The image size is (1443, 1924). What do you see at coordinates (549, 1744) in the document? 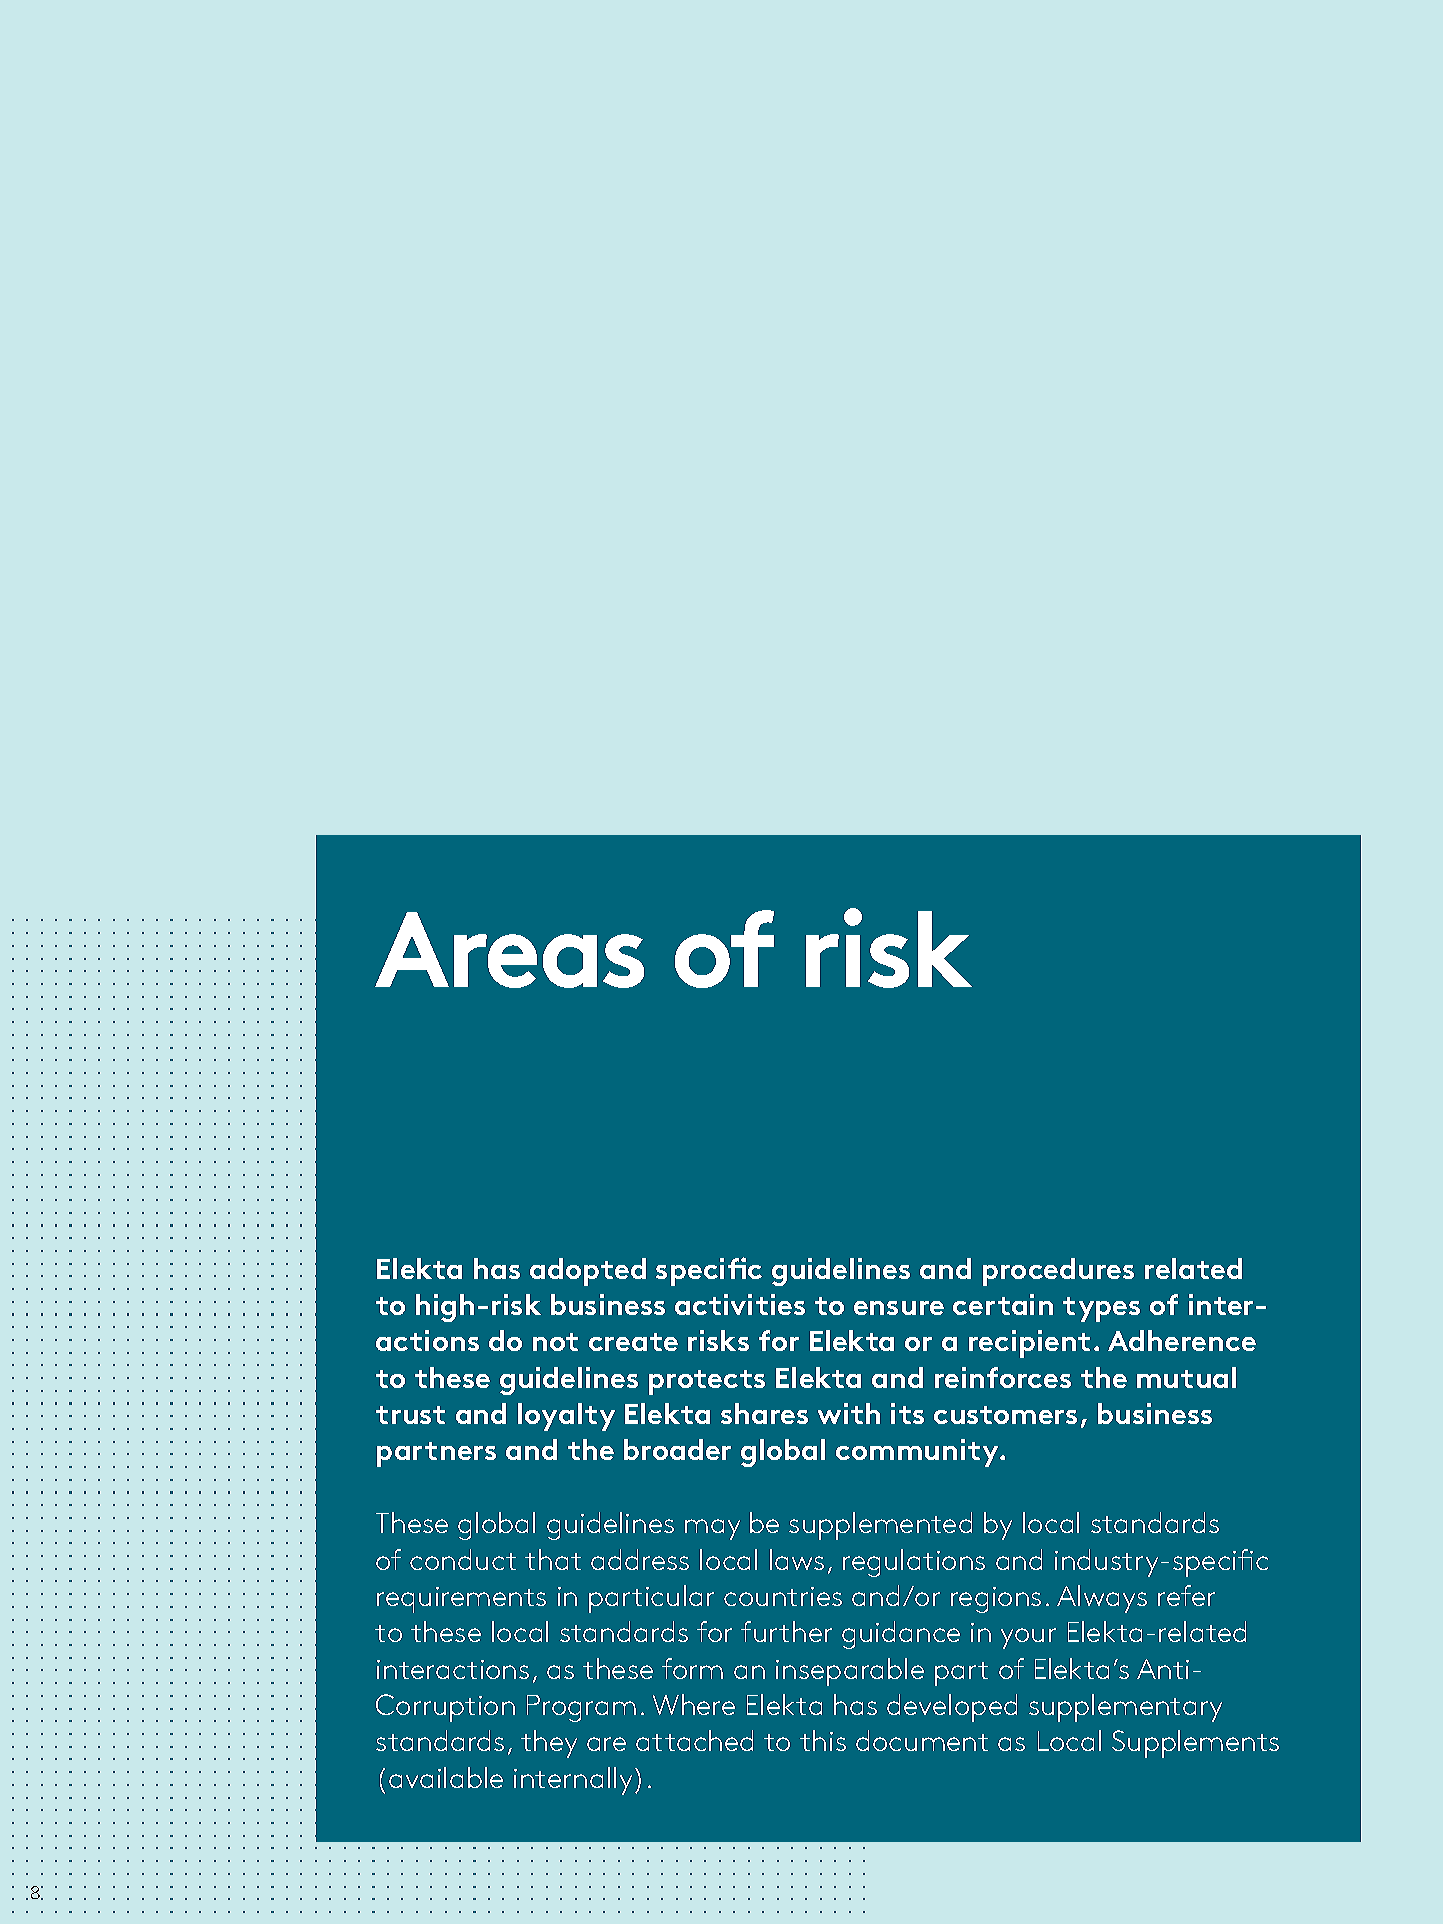
I see `they` at bounding box center [549, 1744].
